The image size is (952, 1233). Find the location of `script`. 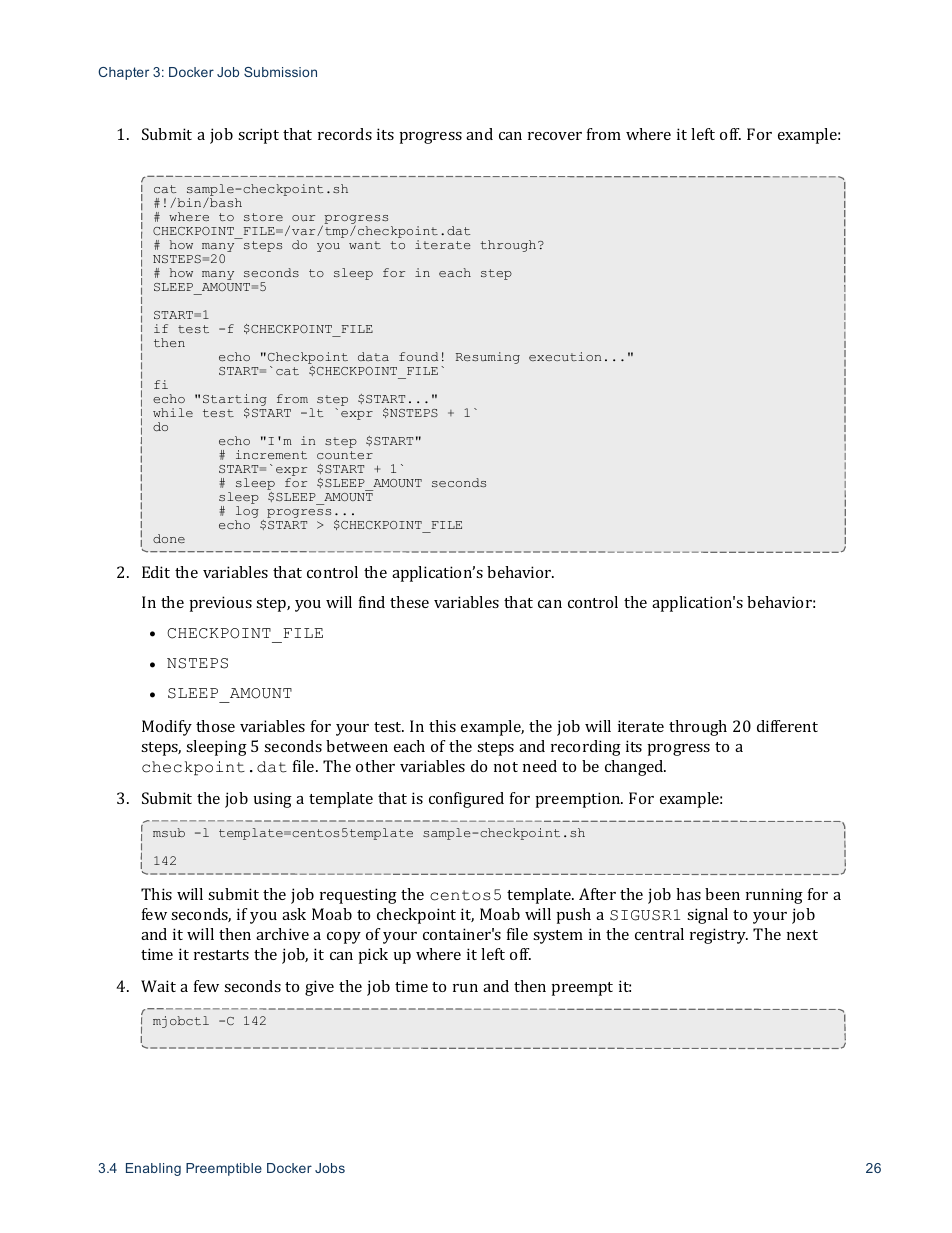

script is located at coordinates (258, 136).
